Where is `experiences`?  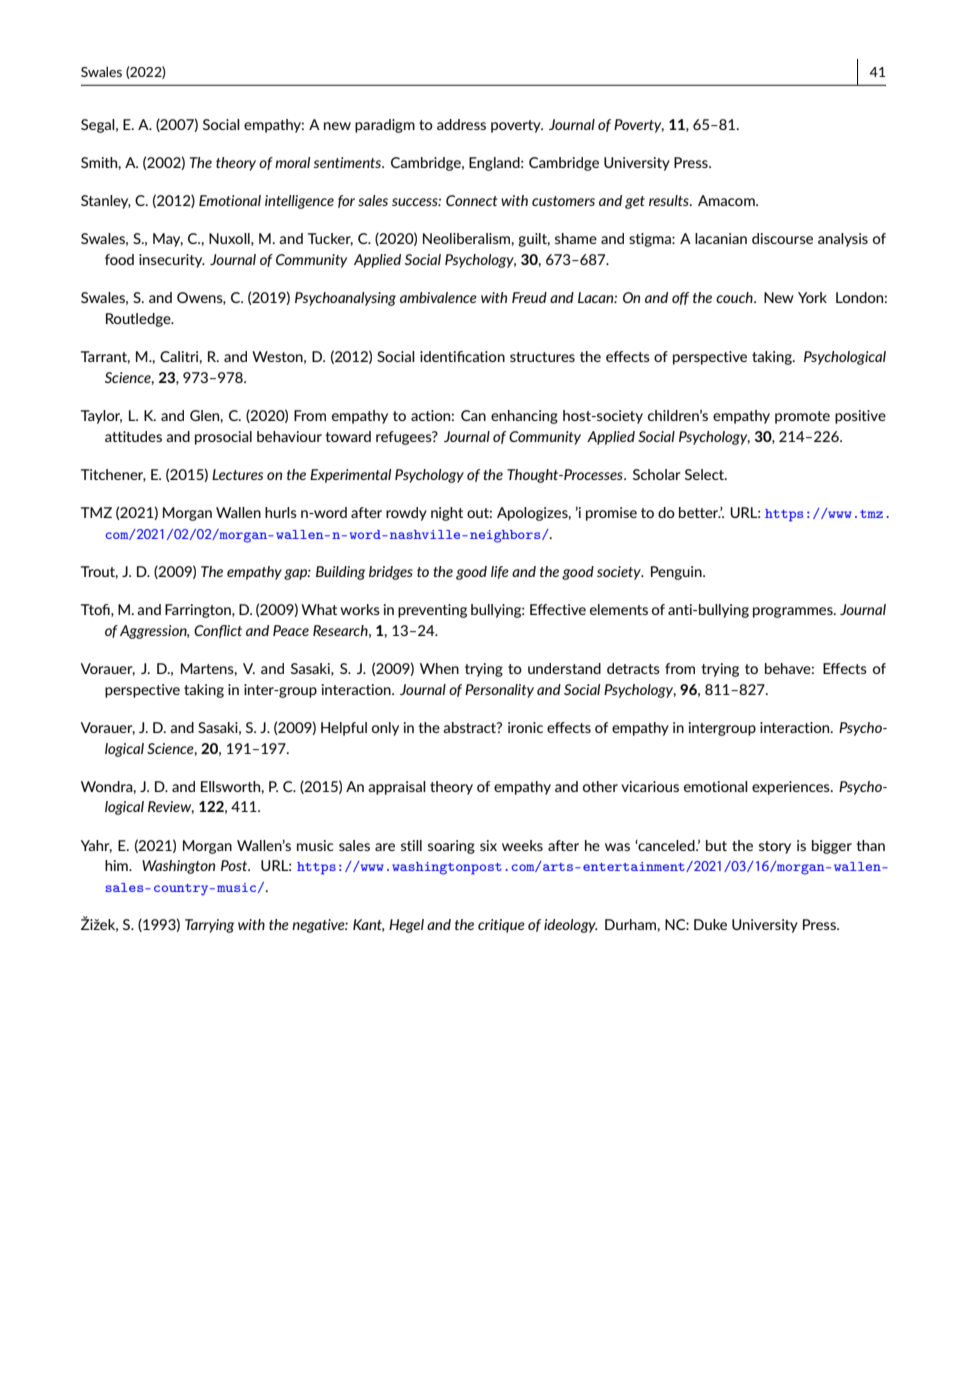 experiences is located at coordinates (792, 788).
